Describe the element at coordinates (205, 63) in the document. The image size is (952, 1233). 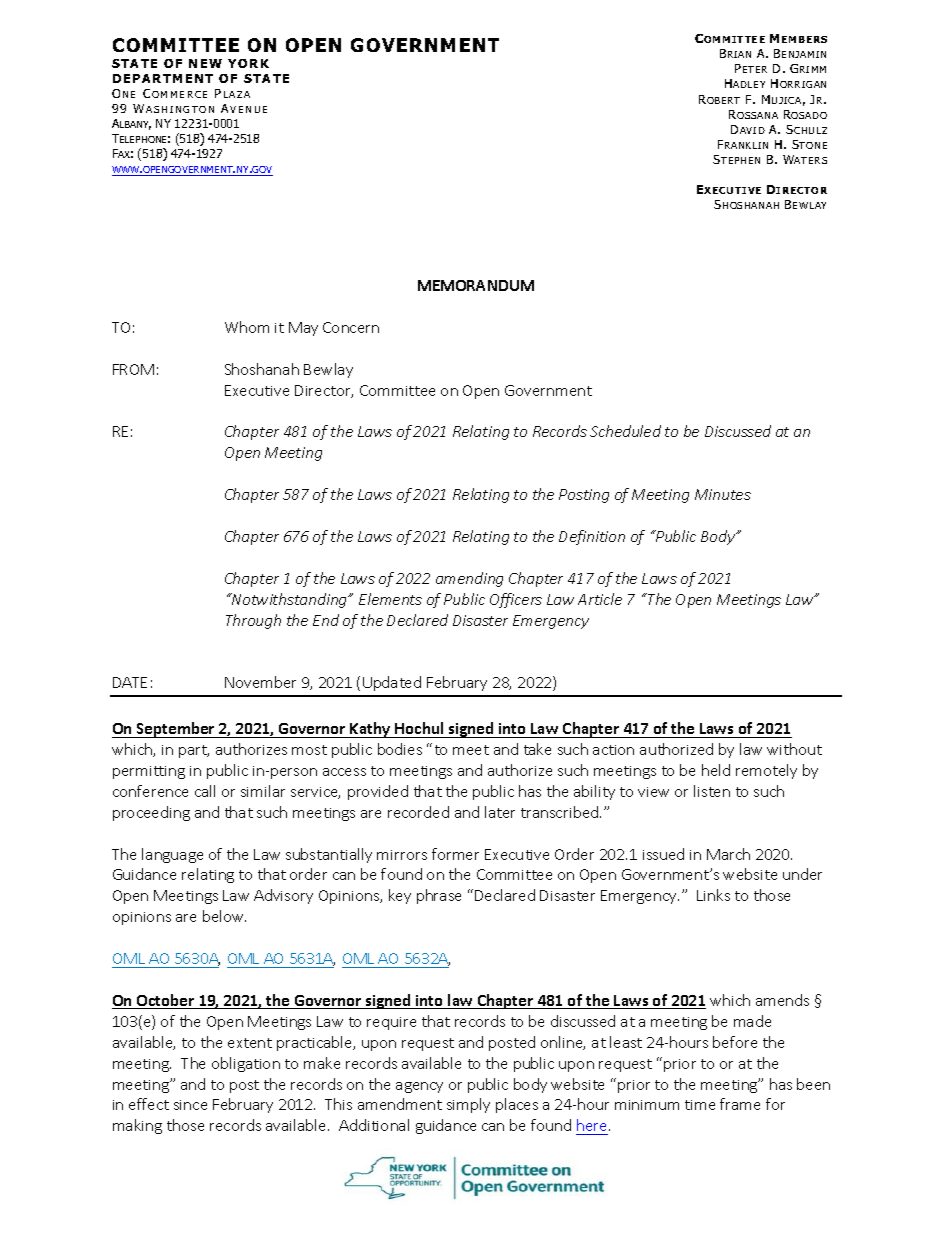
I see `NEW` at that location.
